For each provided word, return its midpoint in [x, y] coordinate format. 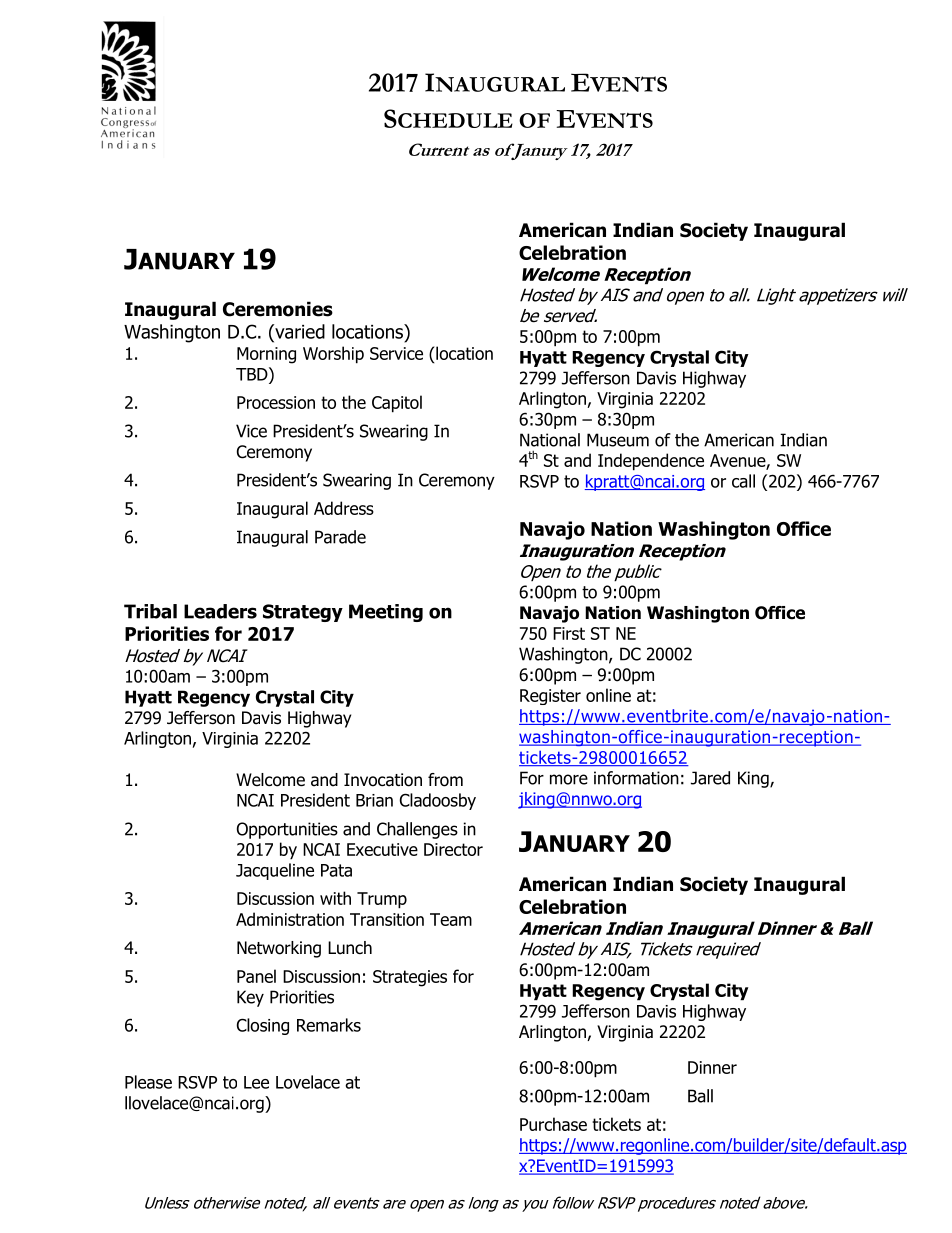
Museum [618, 440]
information [636, 778]
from [445, 780]
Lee [256, 1082]
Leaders [220, 611]
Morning [266, 355]
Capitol [397, 404]
